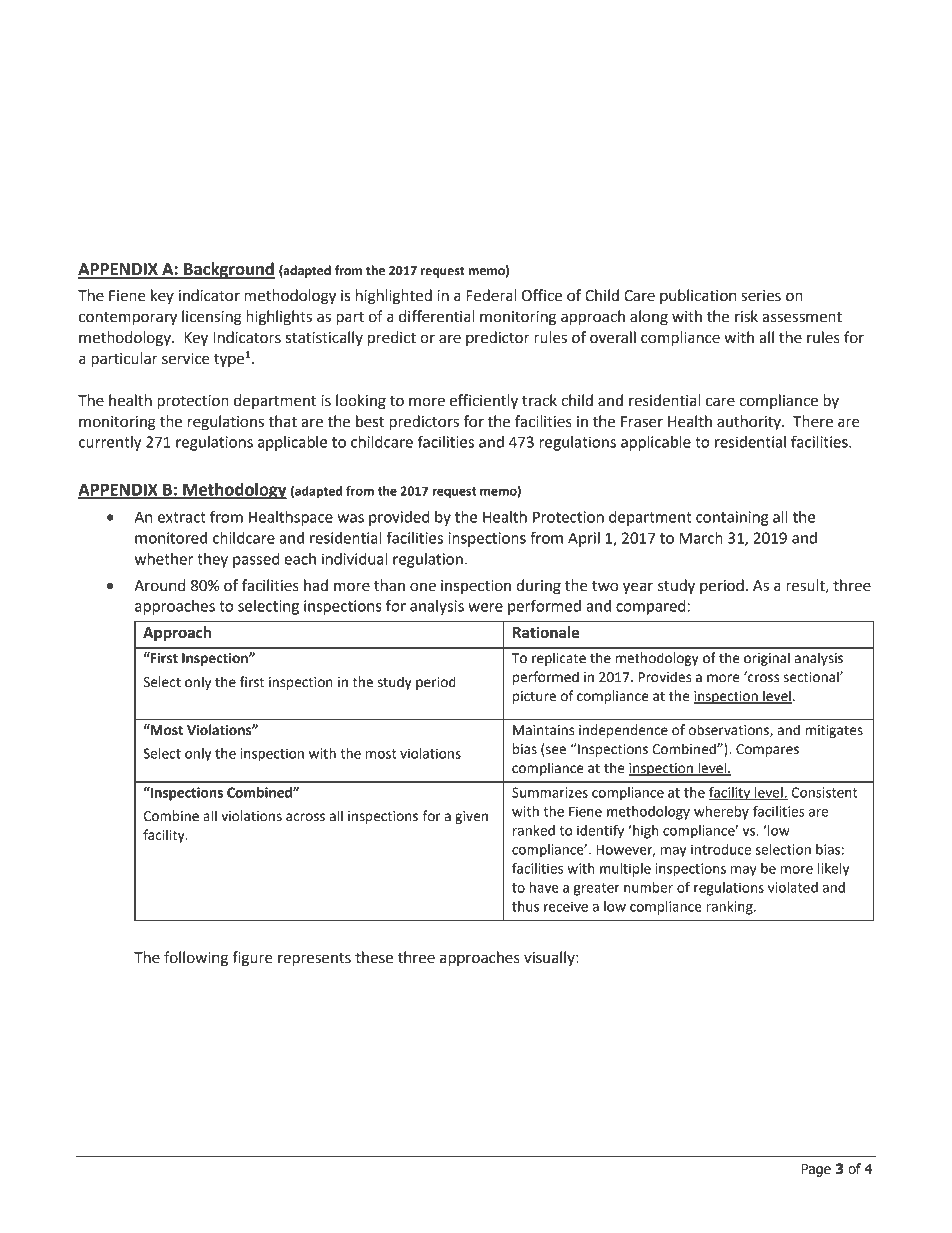  What do you see at coordinates (374, 957) in the screenshot?
I see `these` at bounding box center [374, 957].
